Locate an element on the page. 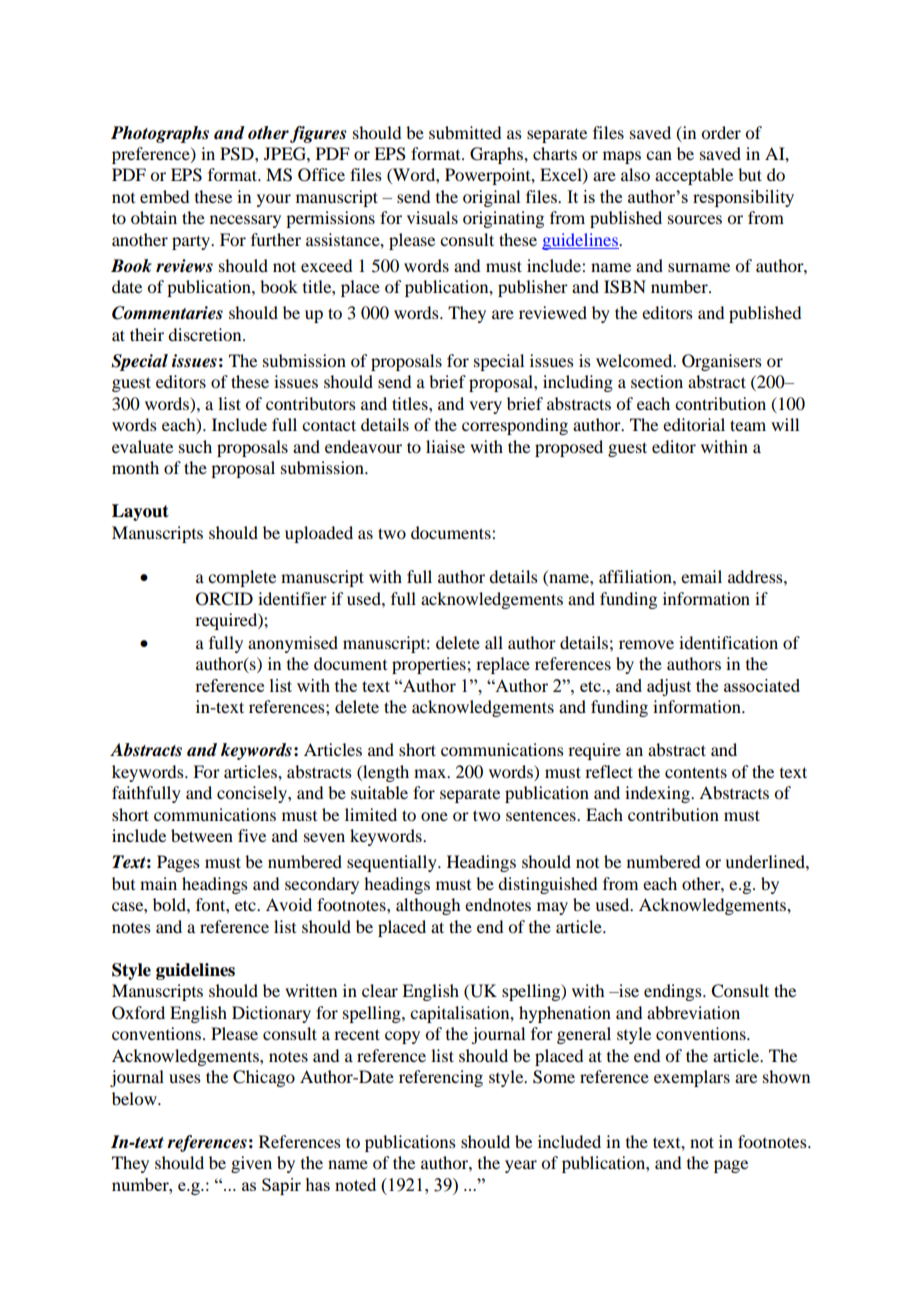 This page has width=924, height=1308. submitted is located at coordinates (465, 132).
